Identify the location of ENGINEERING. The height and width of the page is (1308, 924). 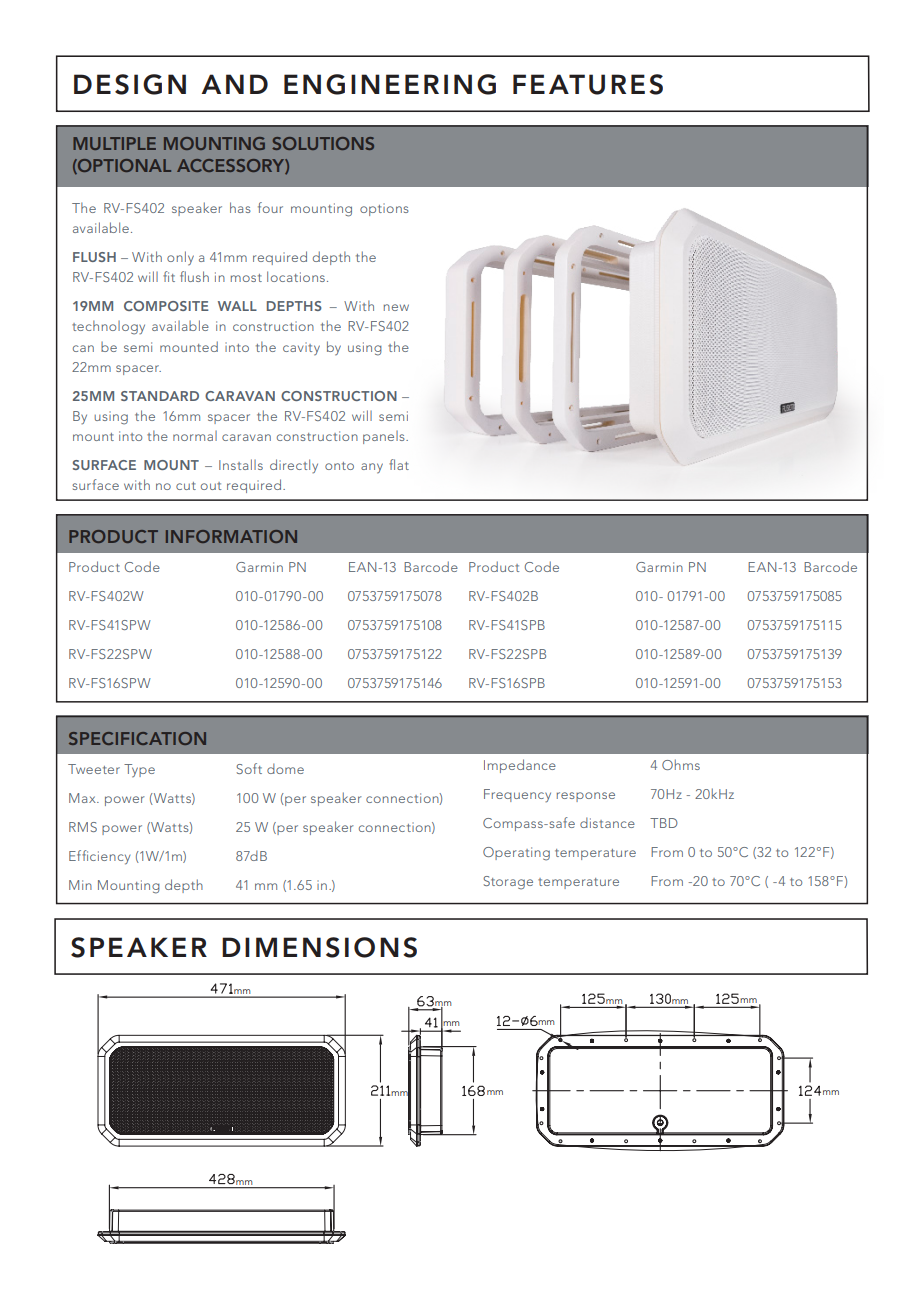
(390, 84).
